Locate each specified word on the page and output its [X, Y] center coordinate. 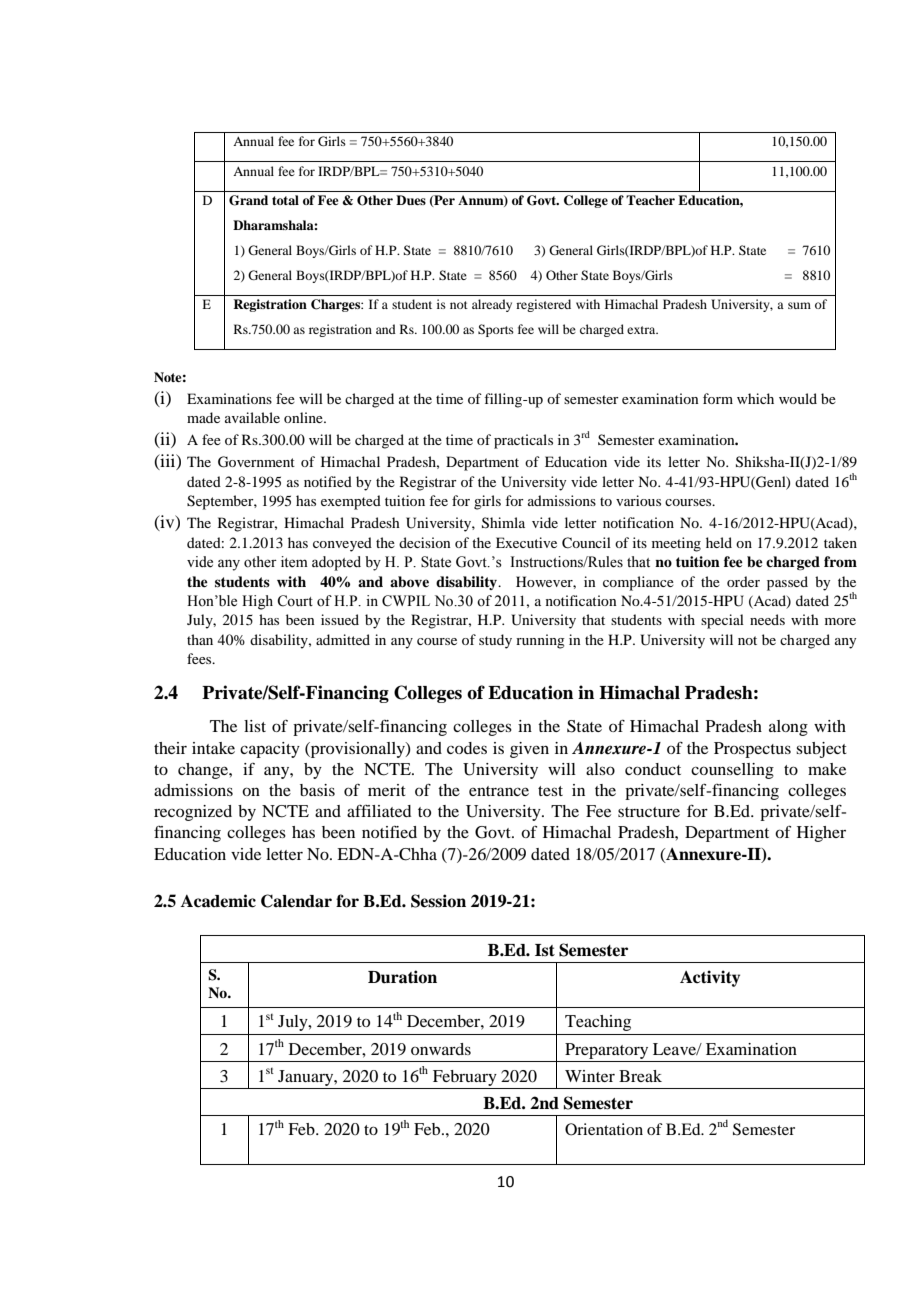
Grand [248, 200]
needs [767, 619]
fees [200, 658]
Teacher [650, 200]
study [495, 641]
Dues [411, 200]
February [465, 1078]
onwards [441, 1049]
